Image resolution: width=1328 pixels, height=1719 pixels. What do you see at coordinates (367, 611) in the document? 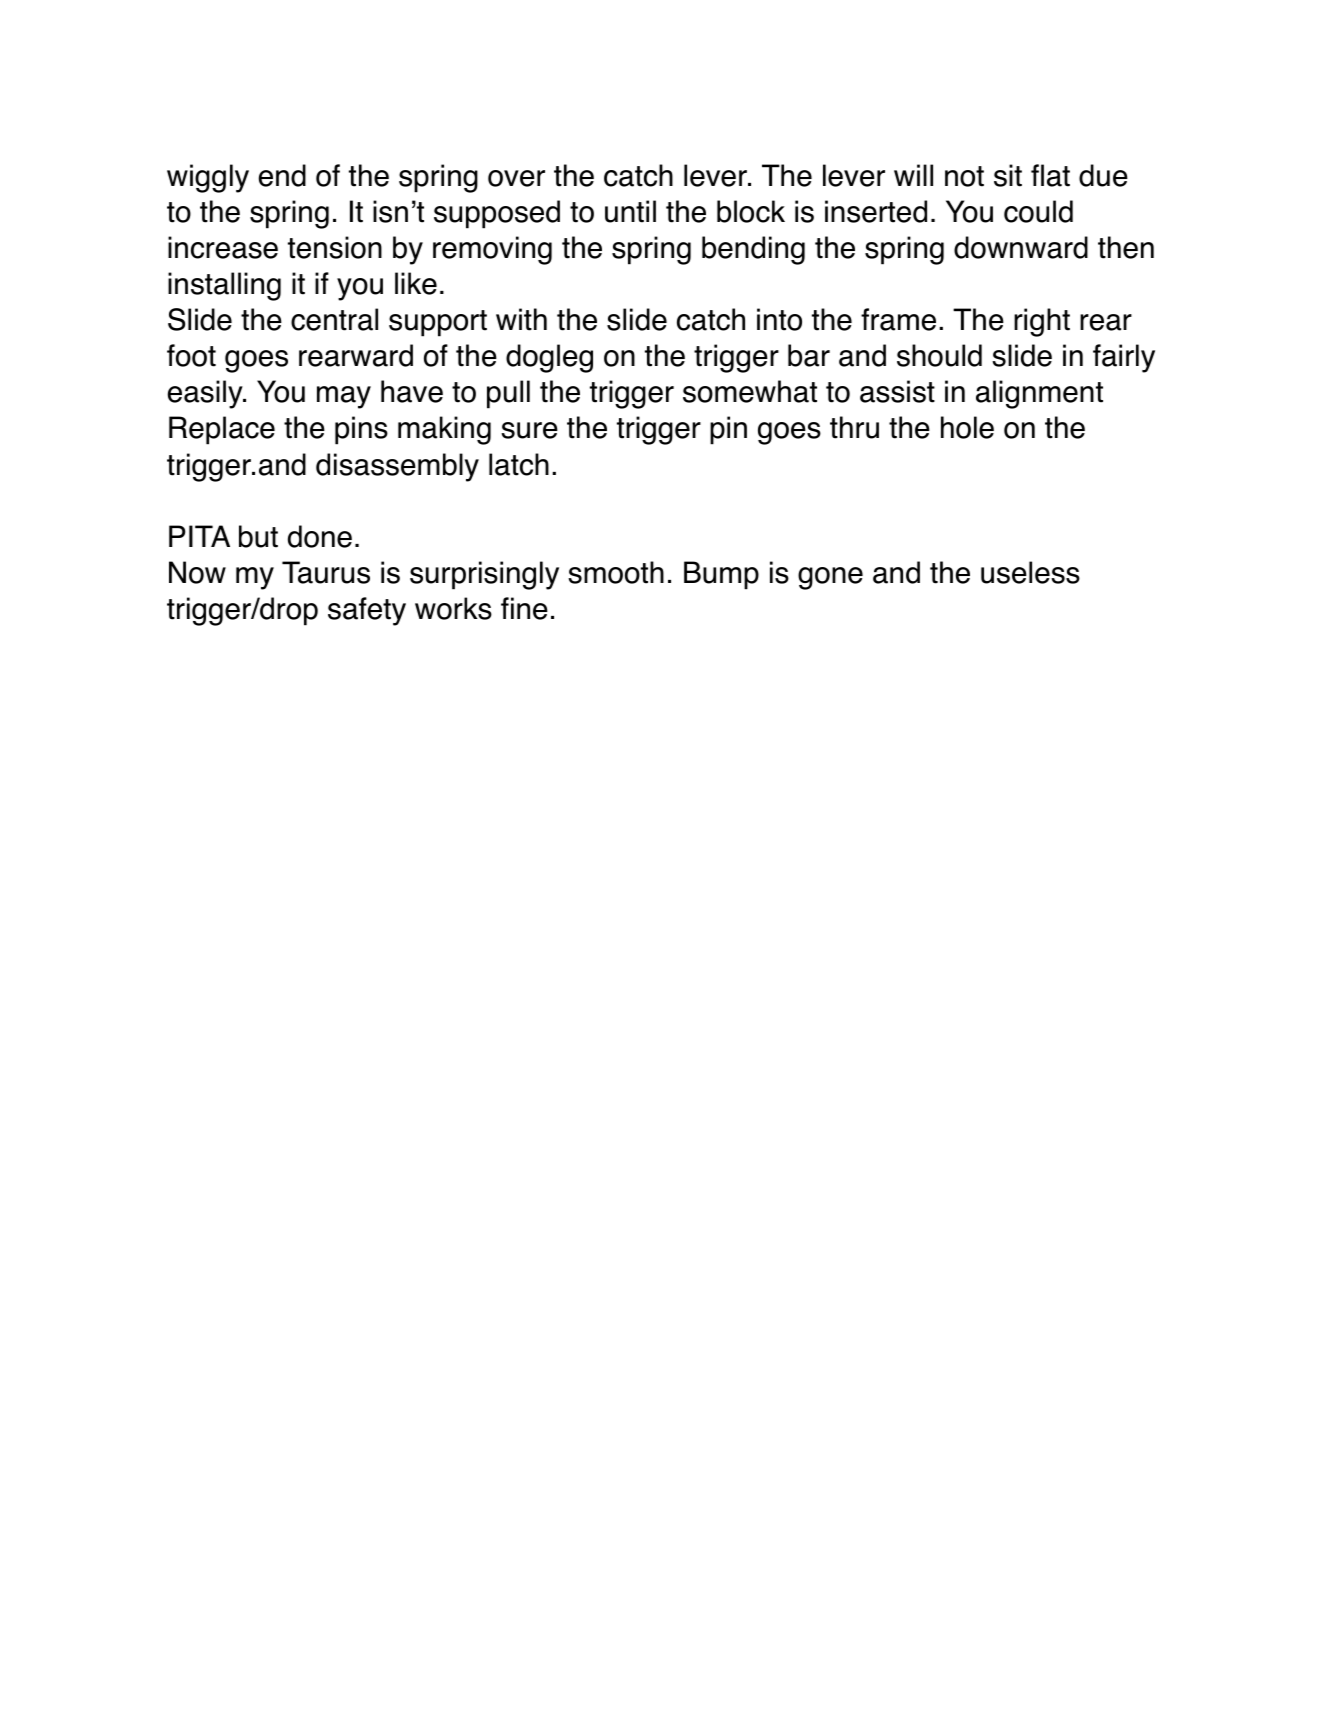
I see `safety` at bounding box center [367, 611].
